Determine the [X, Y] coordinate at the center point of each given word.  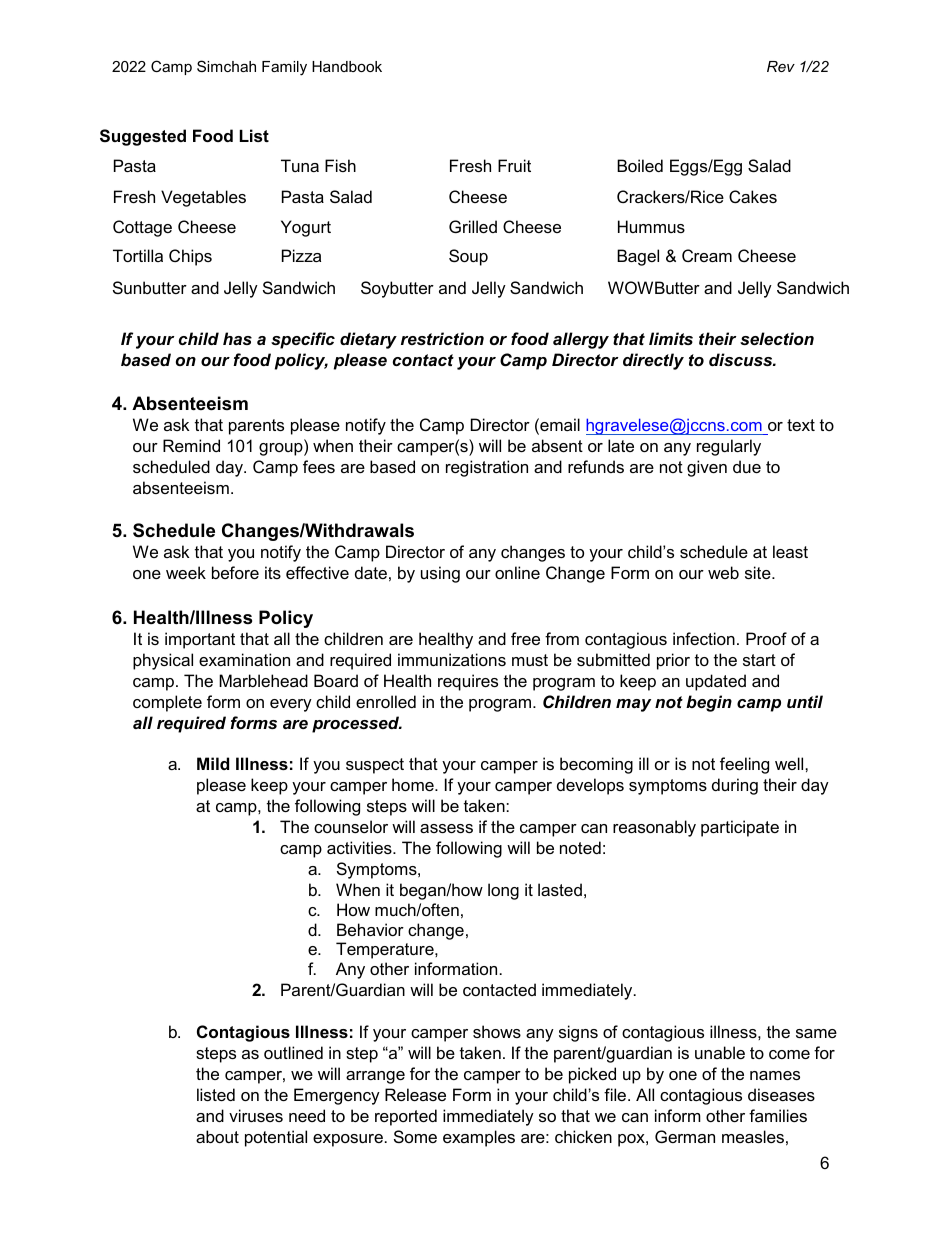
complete [167, 703]
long [503, 891]
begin [709, 703]
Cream [707, 255]
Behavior [370, 929]
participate [740, 828]
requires [468, 682]
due [747, 466]
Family [284, 68]
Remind [191, 445]
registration [487, 468]
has [237, 338]
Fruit [514, 165]
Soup [468, 257]
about [217, 1136]
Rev [781, 66]
